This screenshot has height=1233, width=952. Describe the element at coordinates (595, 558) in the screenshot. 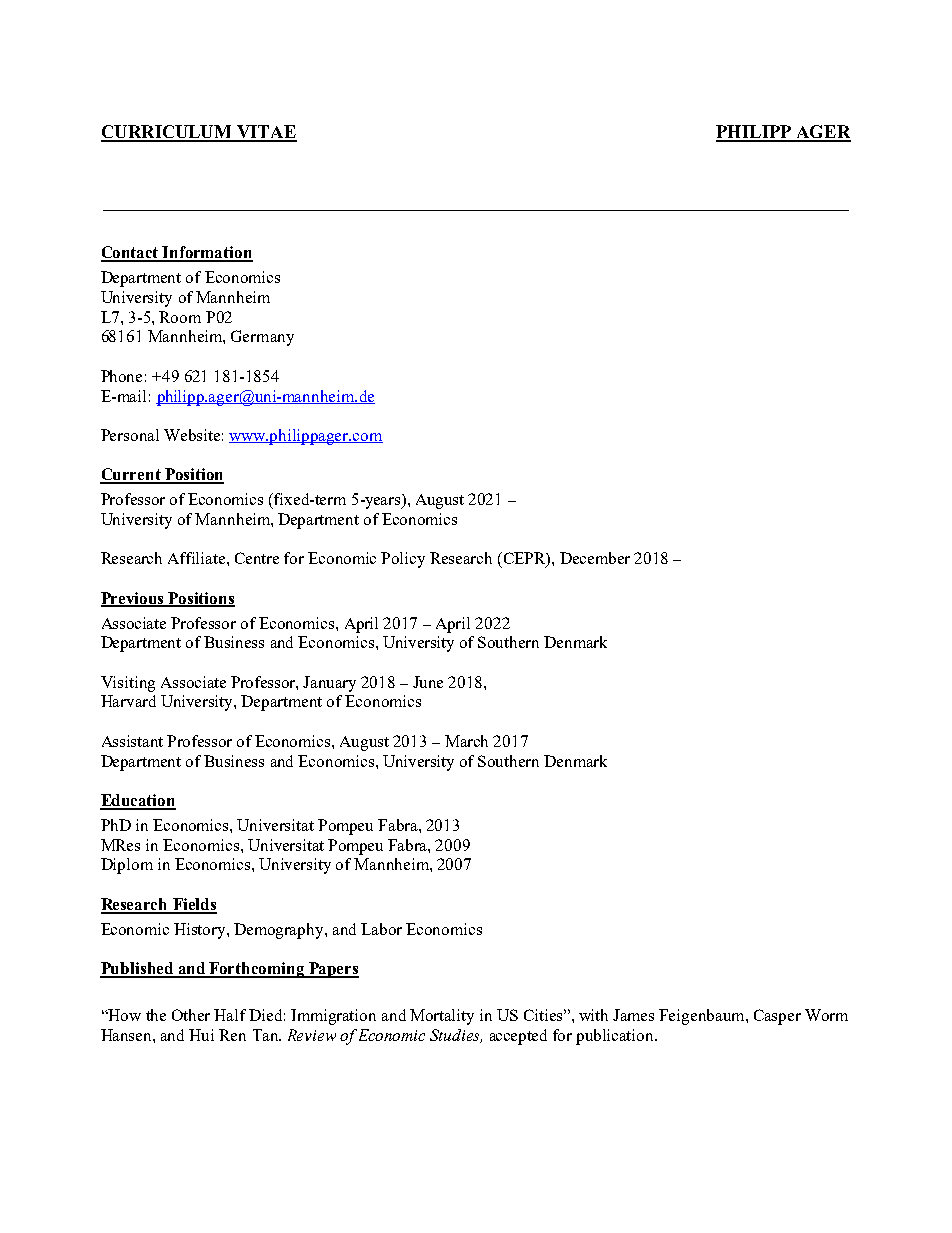

I see `December` at that location.
